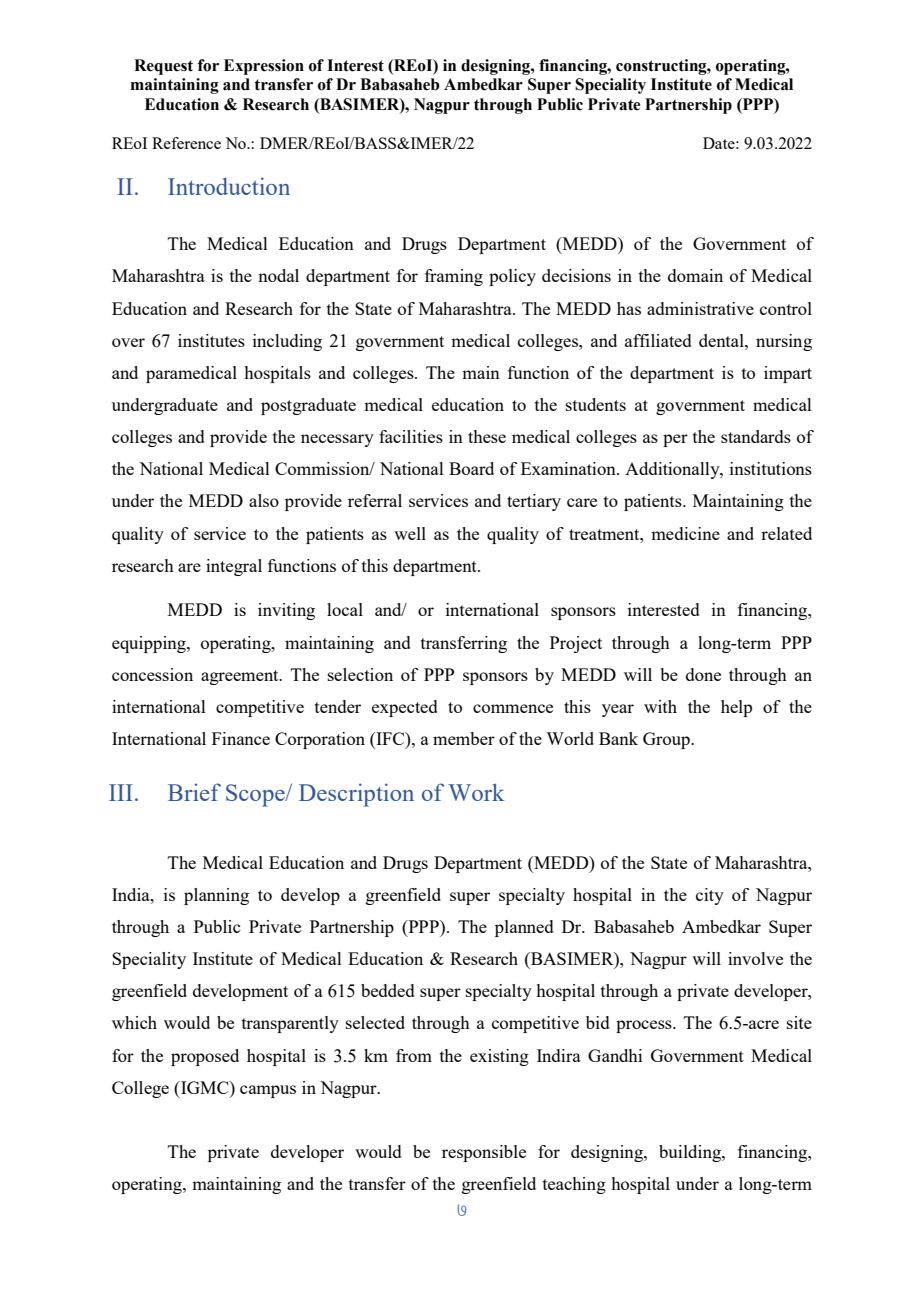 This screenshot has width=924, height=1308. Describe the element at coordinates (685, 533) in the screenshot. I see `medicine` at that location.
